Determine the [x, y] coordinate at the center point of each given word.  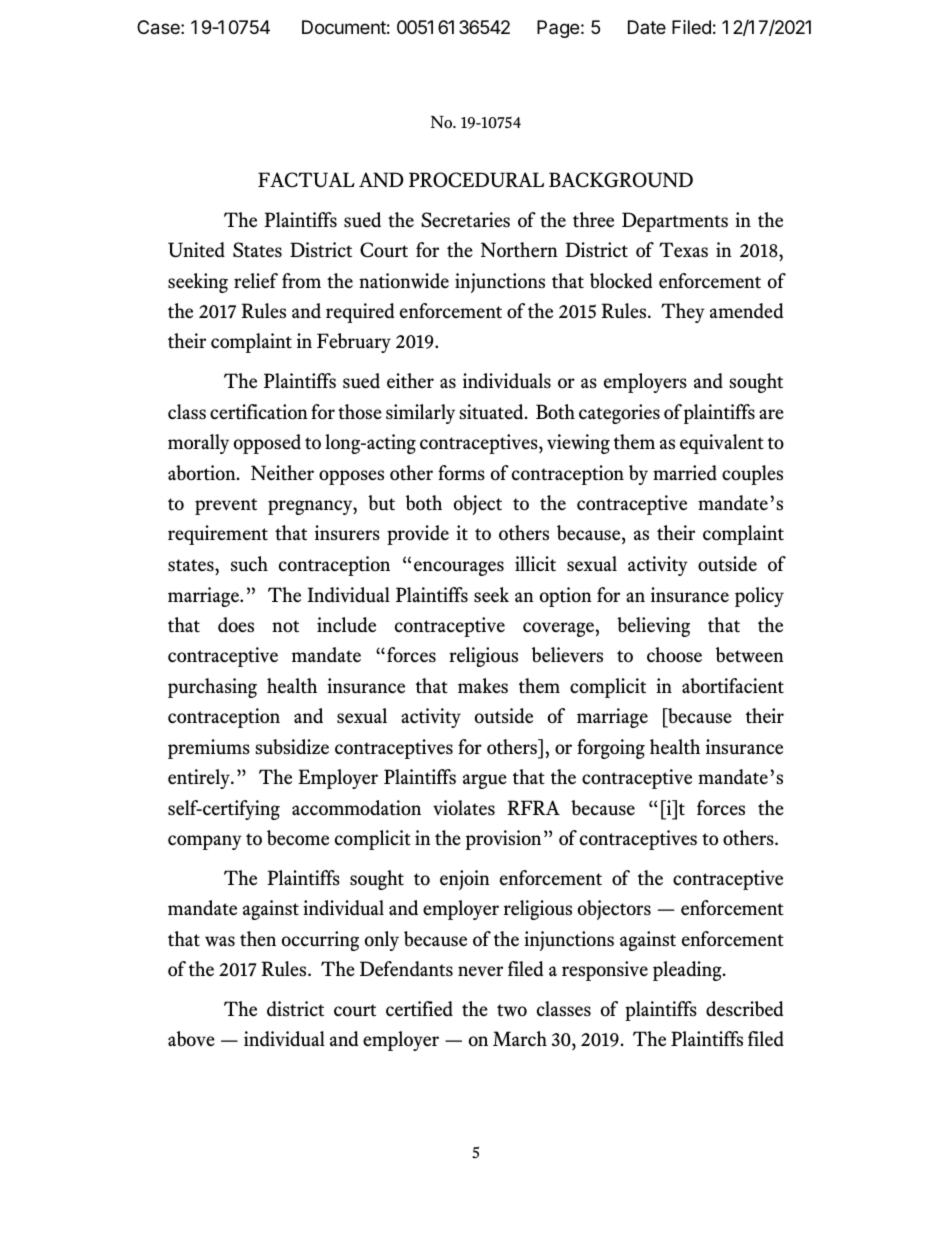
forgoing [611, 749]
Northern [519, 250]
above [191, 1039]
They [683, 313]
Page [558, 29]
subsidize [292, 747]
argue [485, 781]
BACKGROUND [621, 180]
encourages [459, 568]
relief [256, 281]
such [249, 563]
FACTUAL [306, 180]
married [685, 473]
